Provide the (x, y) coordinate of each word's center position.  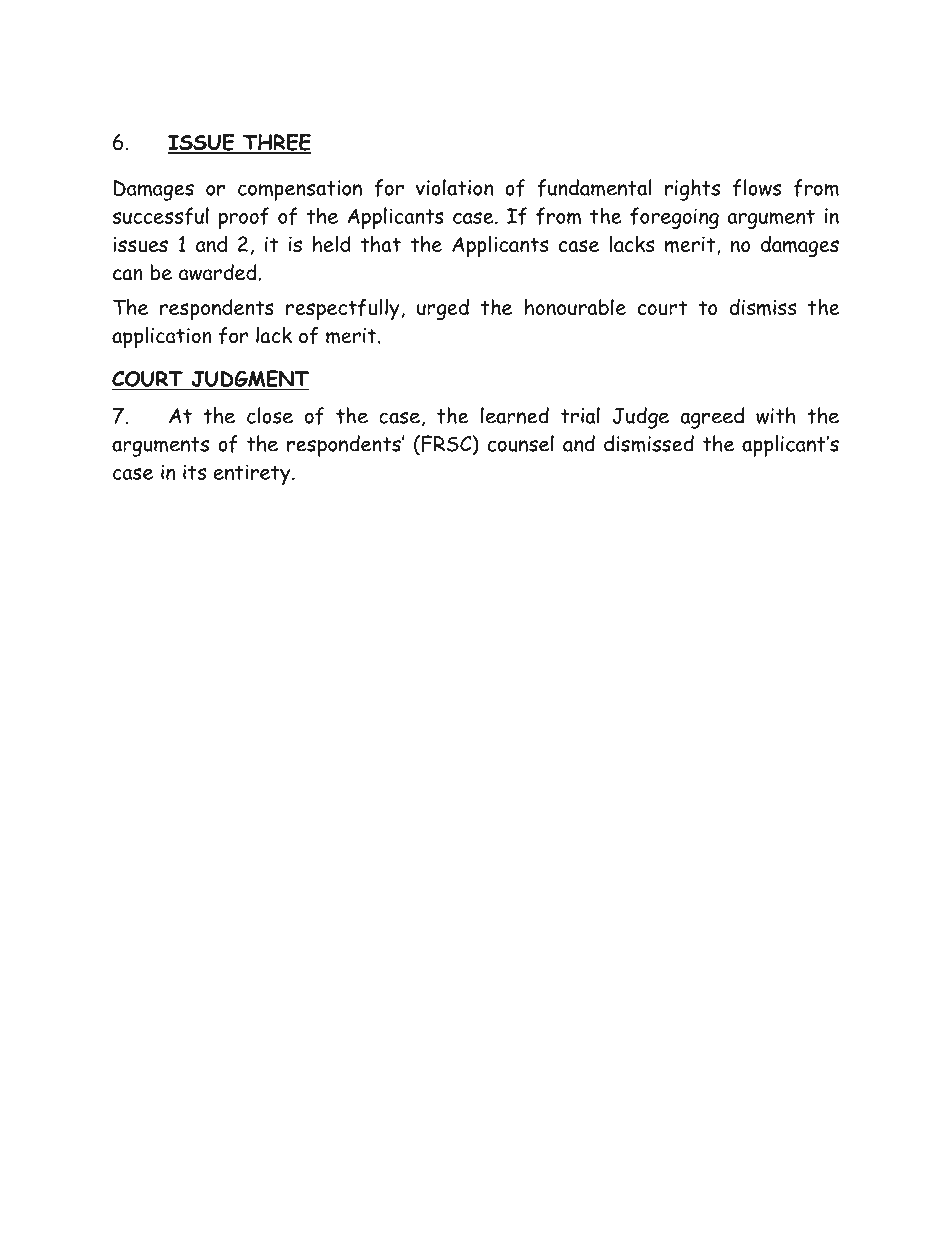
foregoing (674, 218)
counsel (521, 443)
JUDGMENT (249, 380)
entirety (253, 474)
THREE (276, 143)
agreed (712, 418)
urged (443, 309)
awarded (219, 272)
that (380, 244)
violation (454, 187)
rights (692, 190)
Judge (640, 418)
